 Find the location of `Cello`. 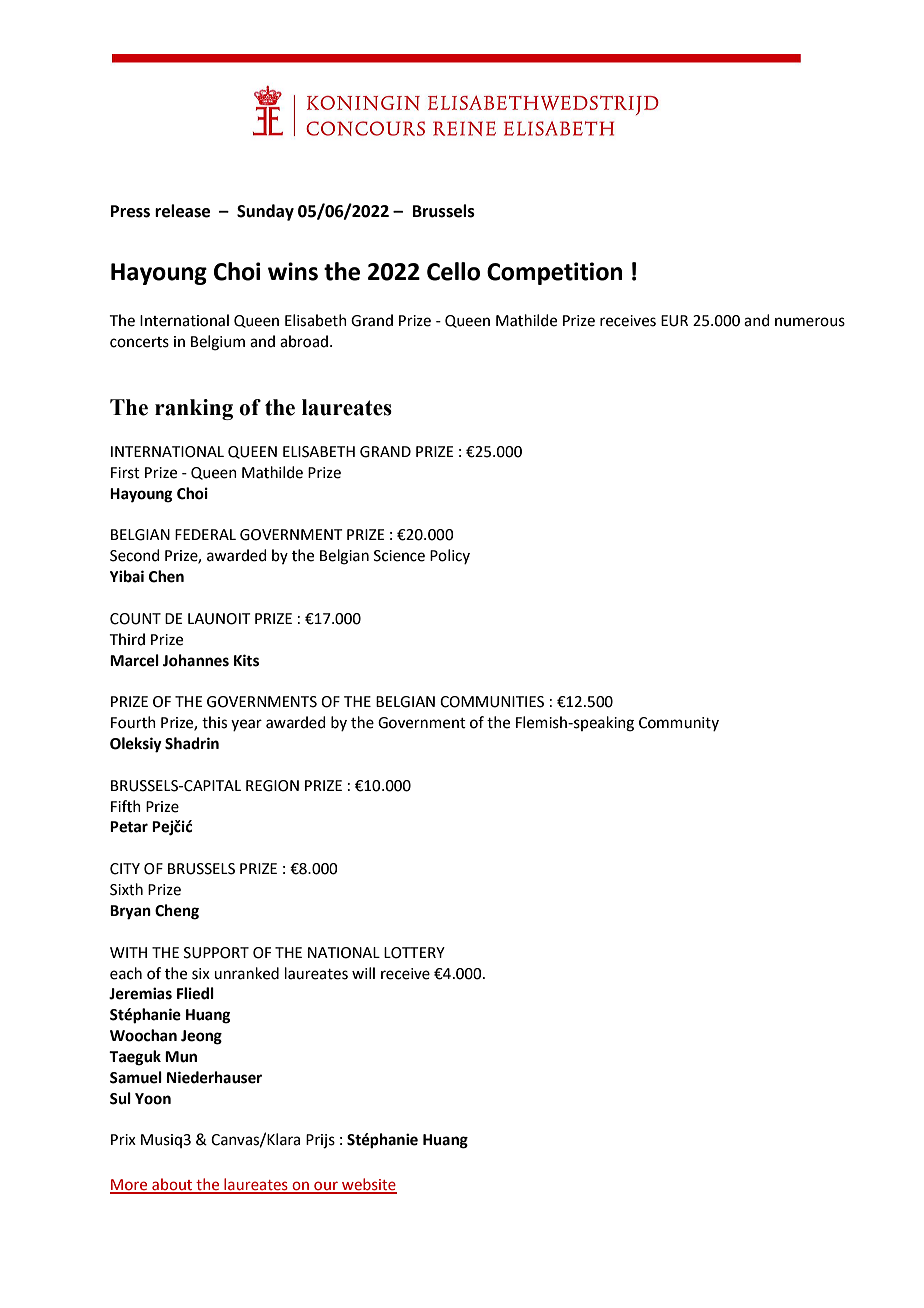

Cello is located at coordinates (453, 271).
